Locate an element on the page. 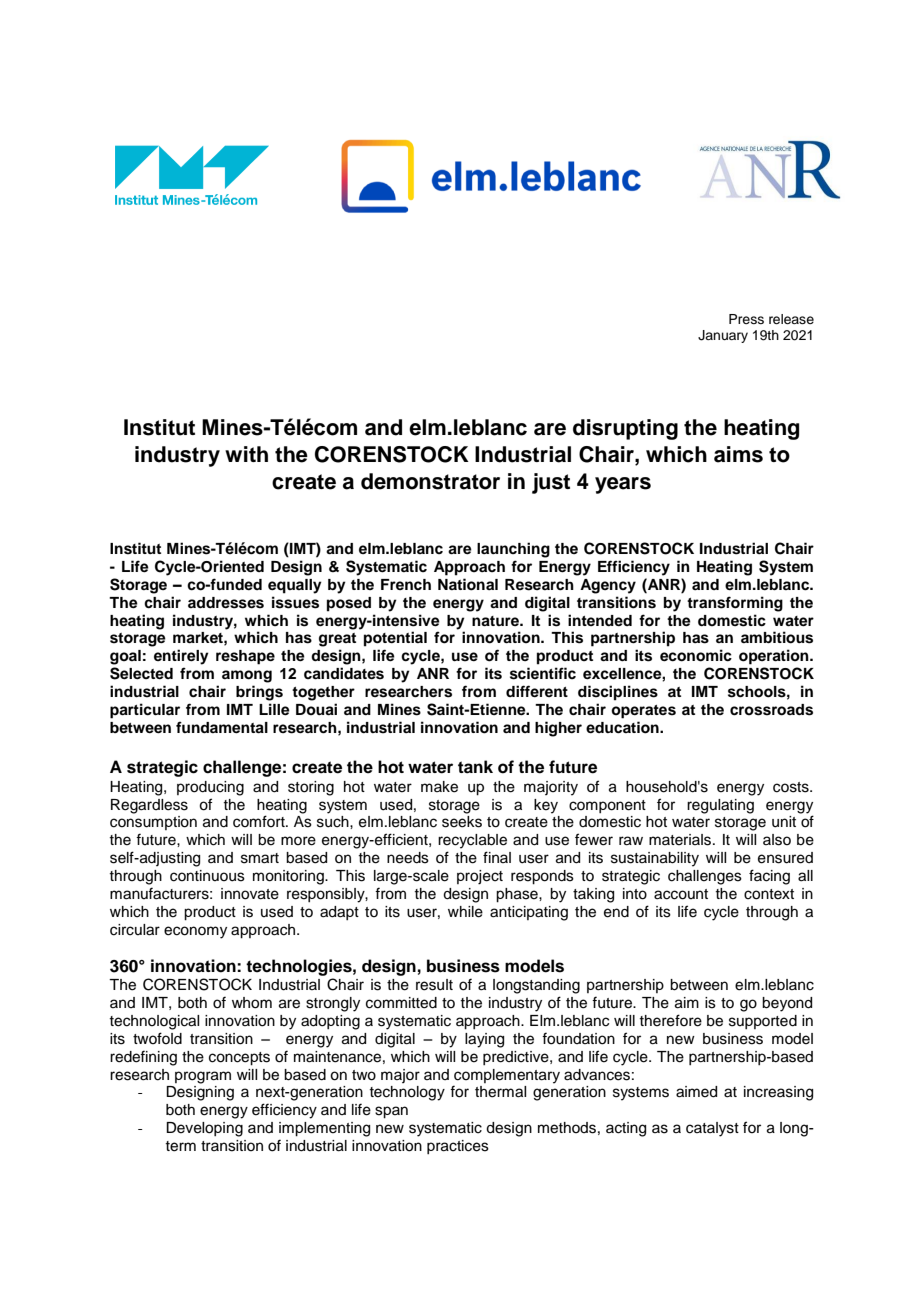  while is located at coordinates (465, 912).
